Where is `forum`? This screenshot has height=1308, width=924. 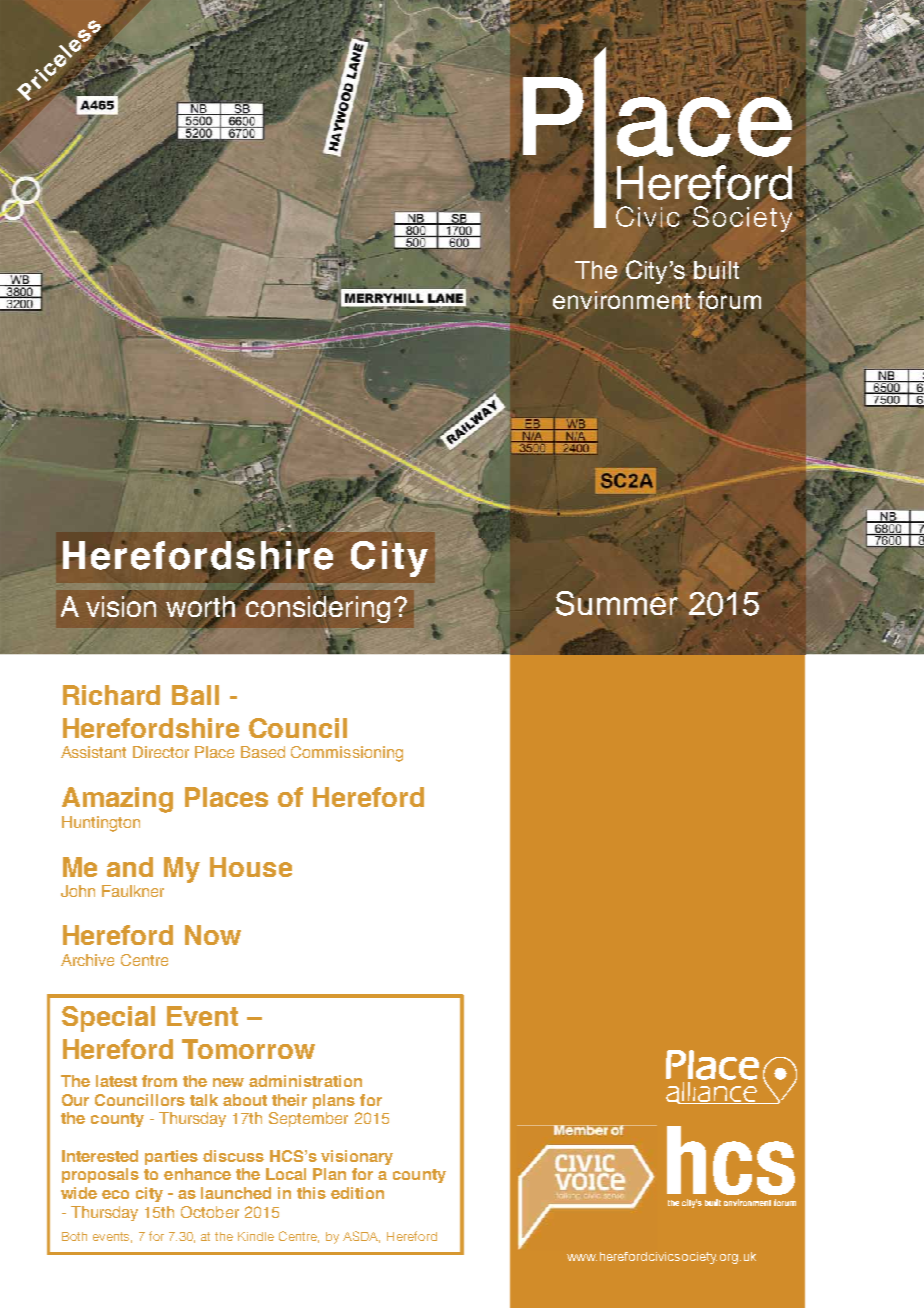
forum is located at coordinates (729, 299).
